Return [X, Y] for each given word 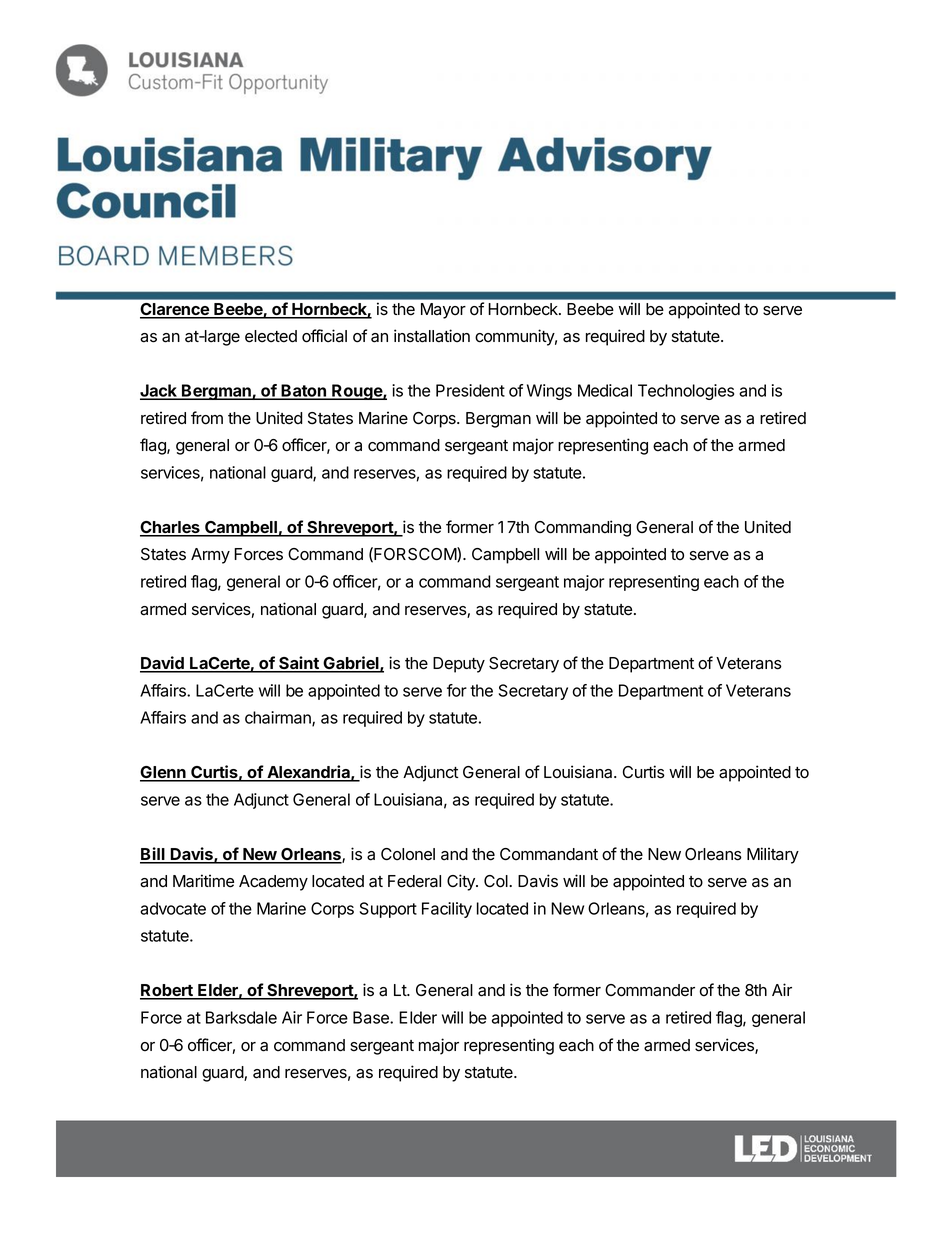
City [462, 882]
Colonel [408, 854]
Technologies [686, 392]
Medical [605, 390]
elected [271, 336]
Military [773, 855]
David [163, 664]
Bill [153, 855]
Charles [171, 528]
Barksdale [241, 1017]
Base [372, 1017]
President [470, 390]
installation [432, 336]
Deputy [459, 665]
